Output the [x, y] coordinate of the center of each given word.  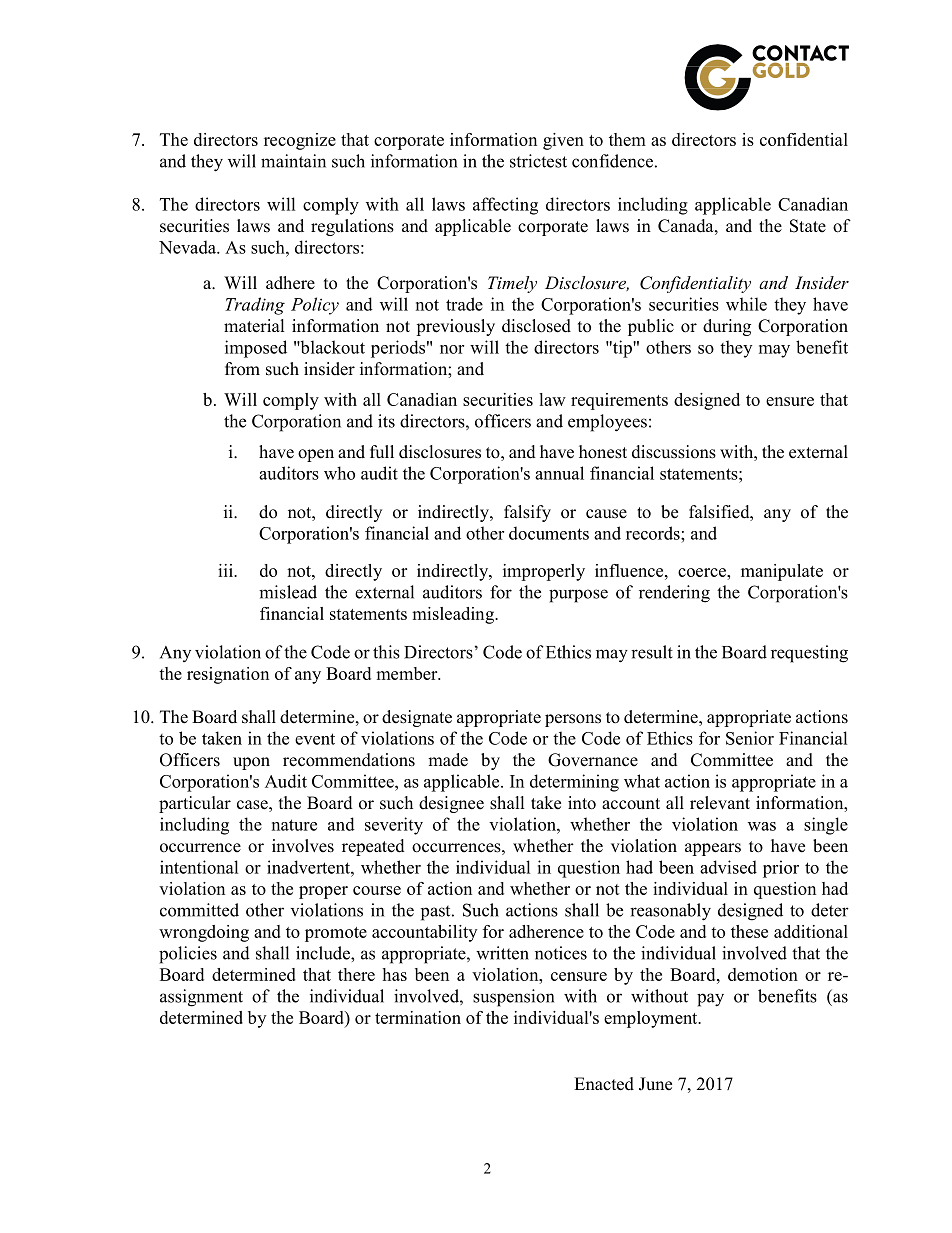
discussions [674, 452]
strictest [538, 161]
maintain [293, 161]
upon [251, 763]
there [356, 974]
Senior [750, 738]
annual [559, 473]
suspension [513, 998]
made [448, 760]
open [316, 455]
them [627, 139]
